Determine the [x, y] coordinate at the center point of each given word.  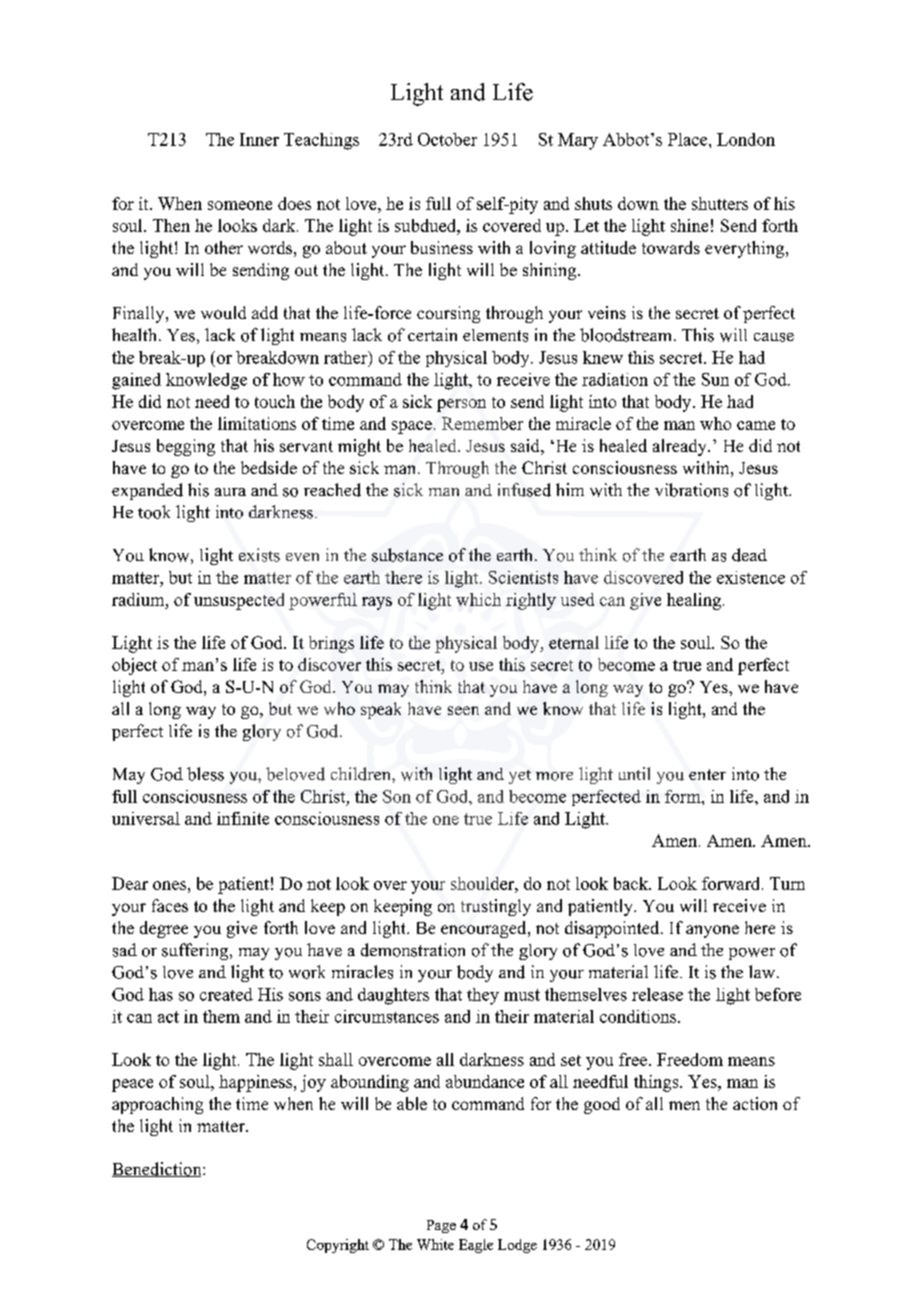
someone [240, 205]
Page [441, 1226]
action [755, 1103]
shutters [720, 203]
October [447, 139]
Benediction [158, 1169]
